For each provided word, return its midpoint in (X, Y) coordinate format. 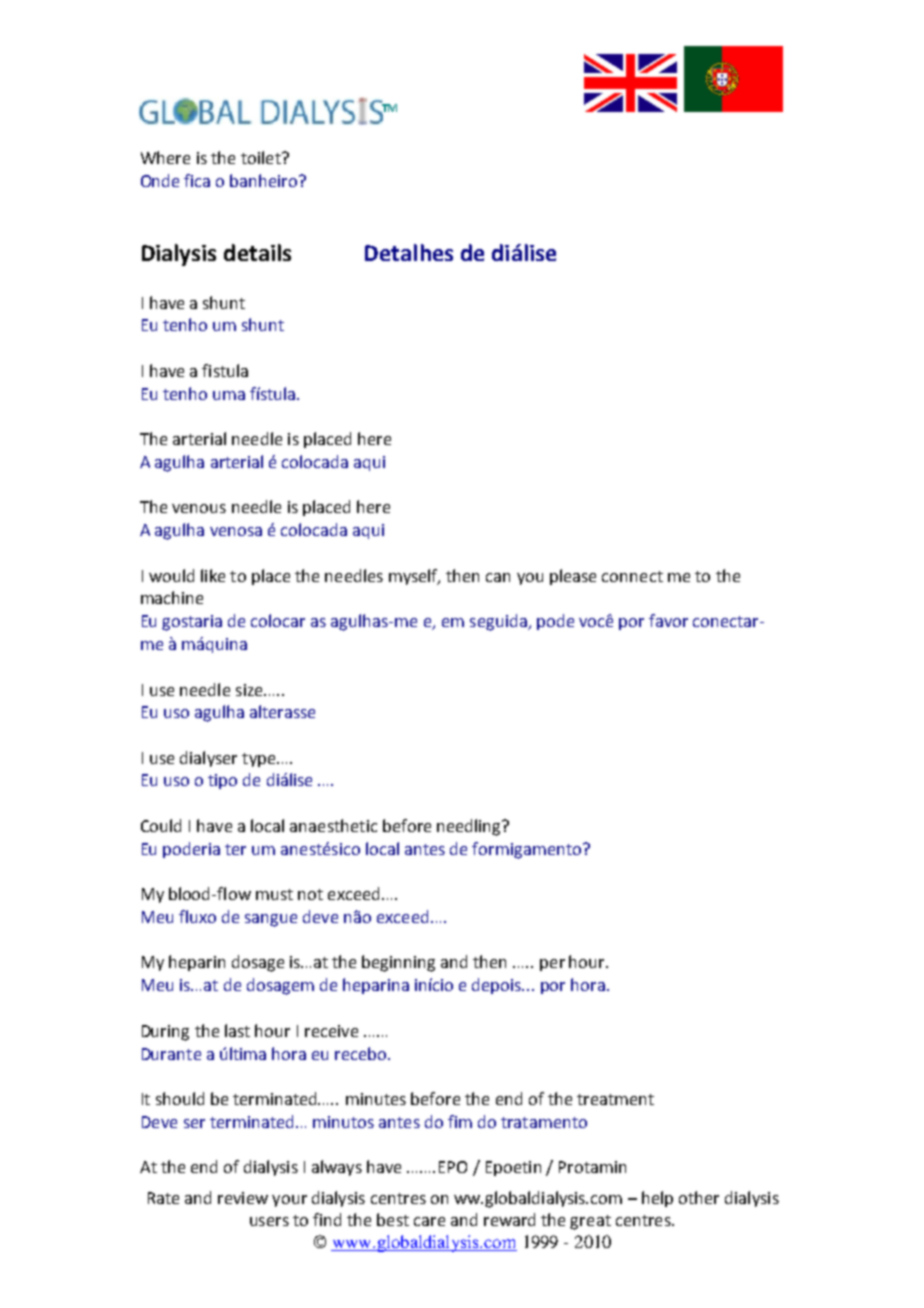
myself (414, 577)
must (274, 894)
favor (668, 620)
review (243, 1198)
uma (229, 395)
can (498, 577)
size (250, 690)
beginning (398, 963)
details (257, 252)
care (429, 1221)
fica (197, 180)
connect (632, 576)
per (552, 965)
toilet (262, 157)
